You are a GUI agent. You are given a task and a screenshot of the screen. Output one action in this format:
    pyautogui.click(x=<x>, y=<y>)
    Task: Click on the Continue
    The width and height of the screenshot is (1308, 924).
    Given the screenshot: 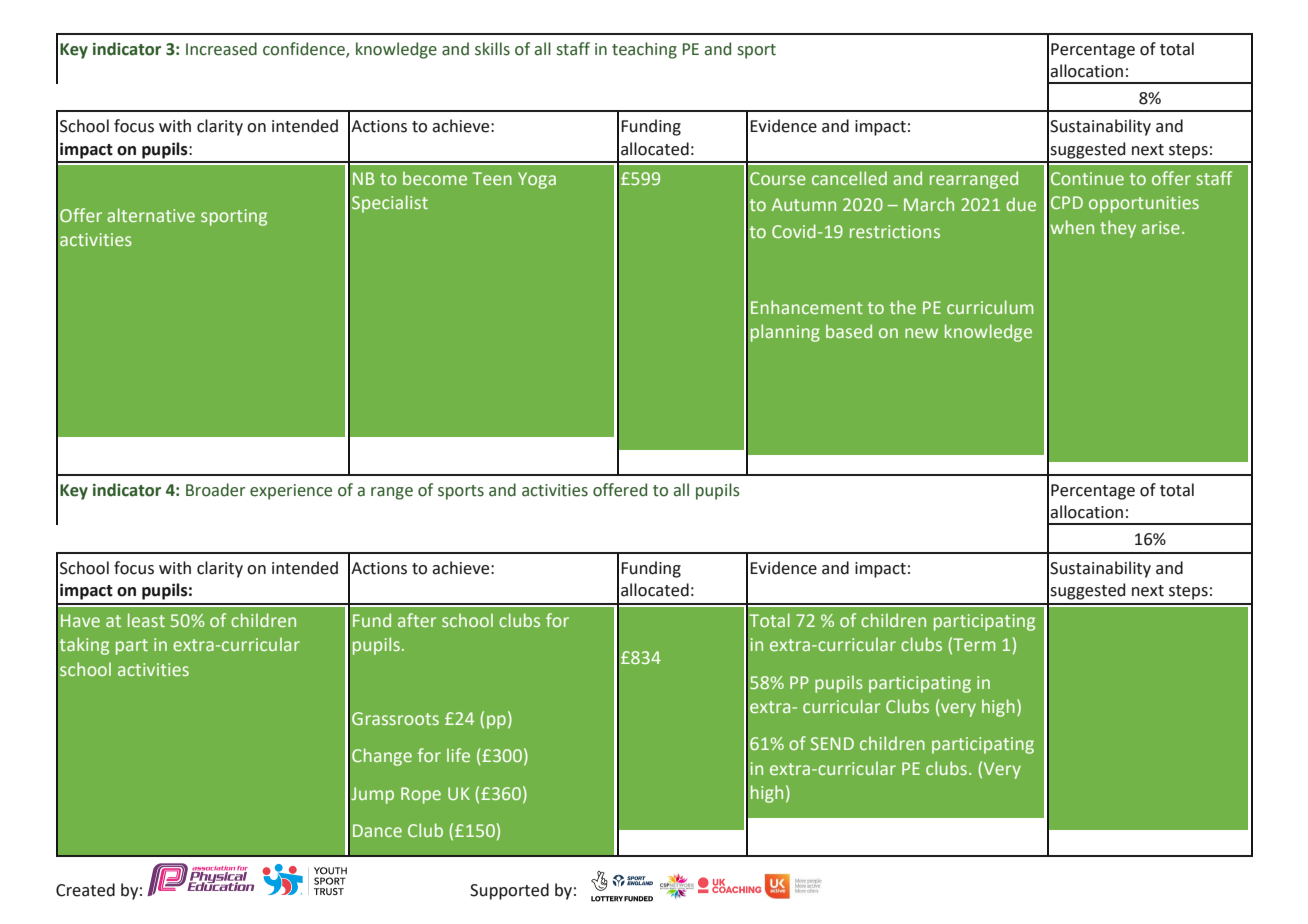 What is the action you would take?
    pyautogui.click(x=1087, y=178)
